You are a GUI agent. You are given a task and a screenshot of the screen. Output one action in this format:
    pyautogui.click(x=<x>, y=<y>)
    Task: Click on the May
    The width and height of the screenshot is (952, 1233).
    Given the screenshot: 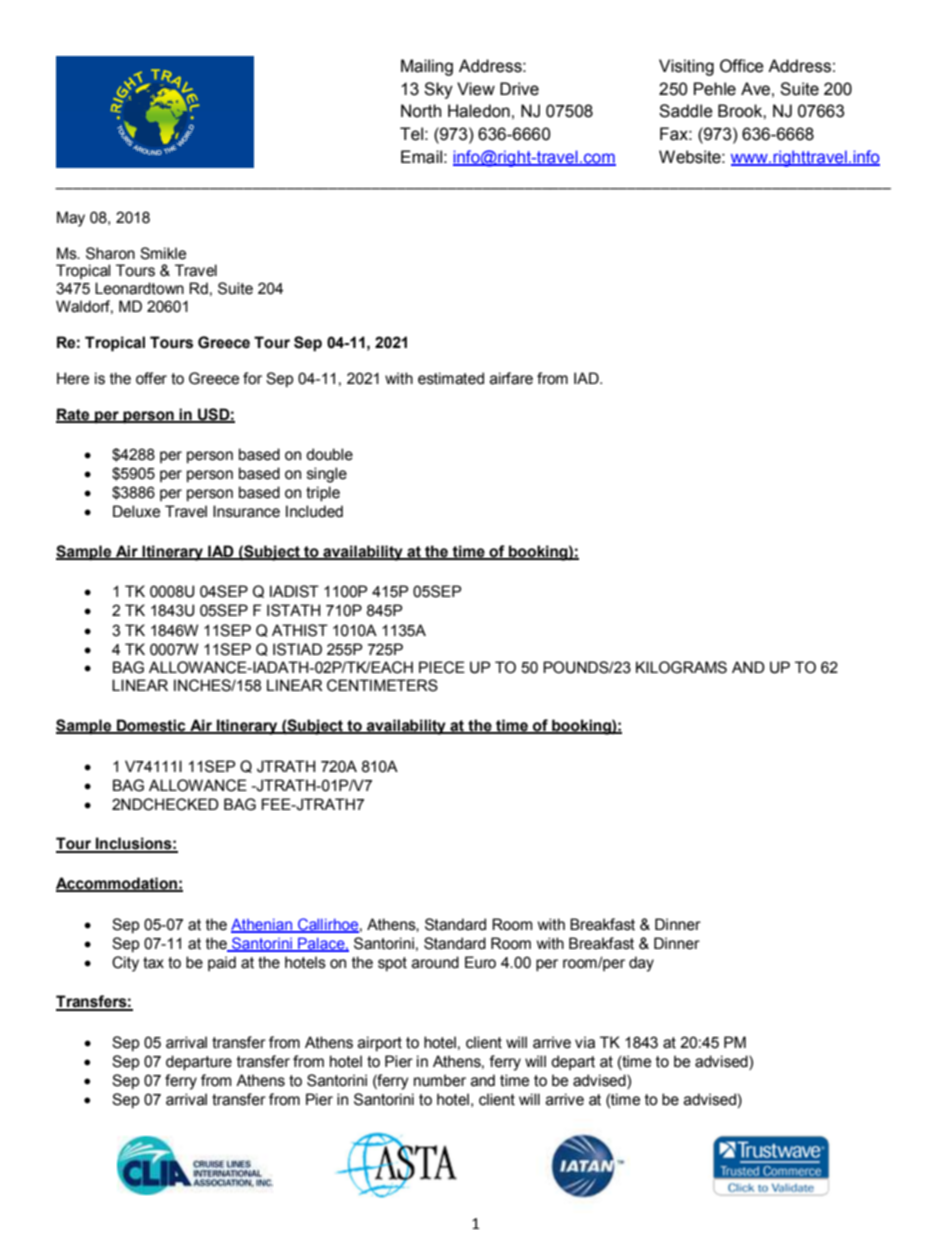 What is the action you would take?
    pyautogui.click(x=71, y=219)
